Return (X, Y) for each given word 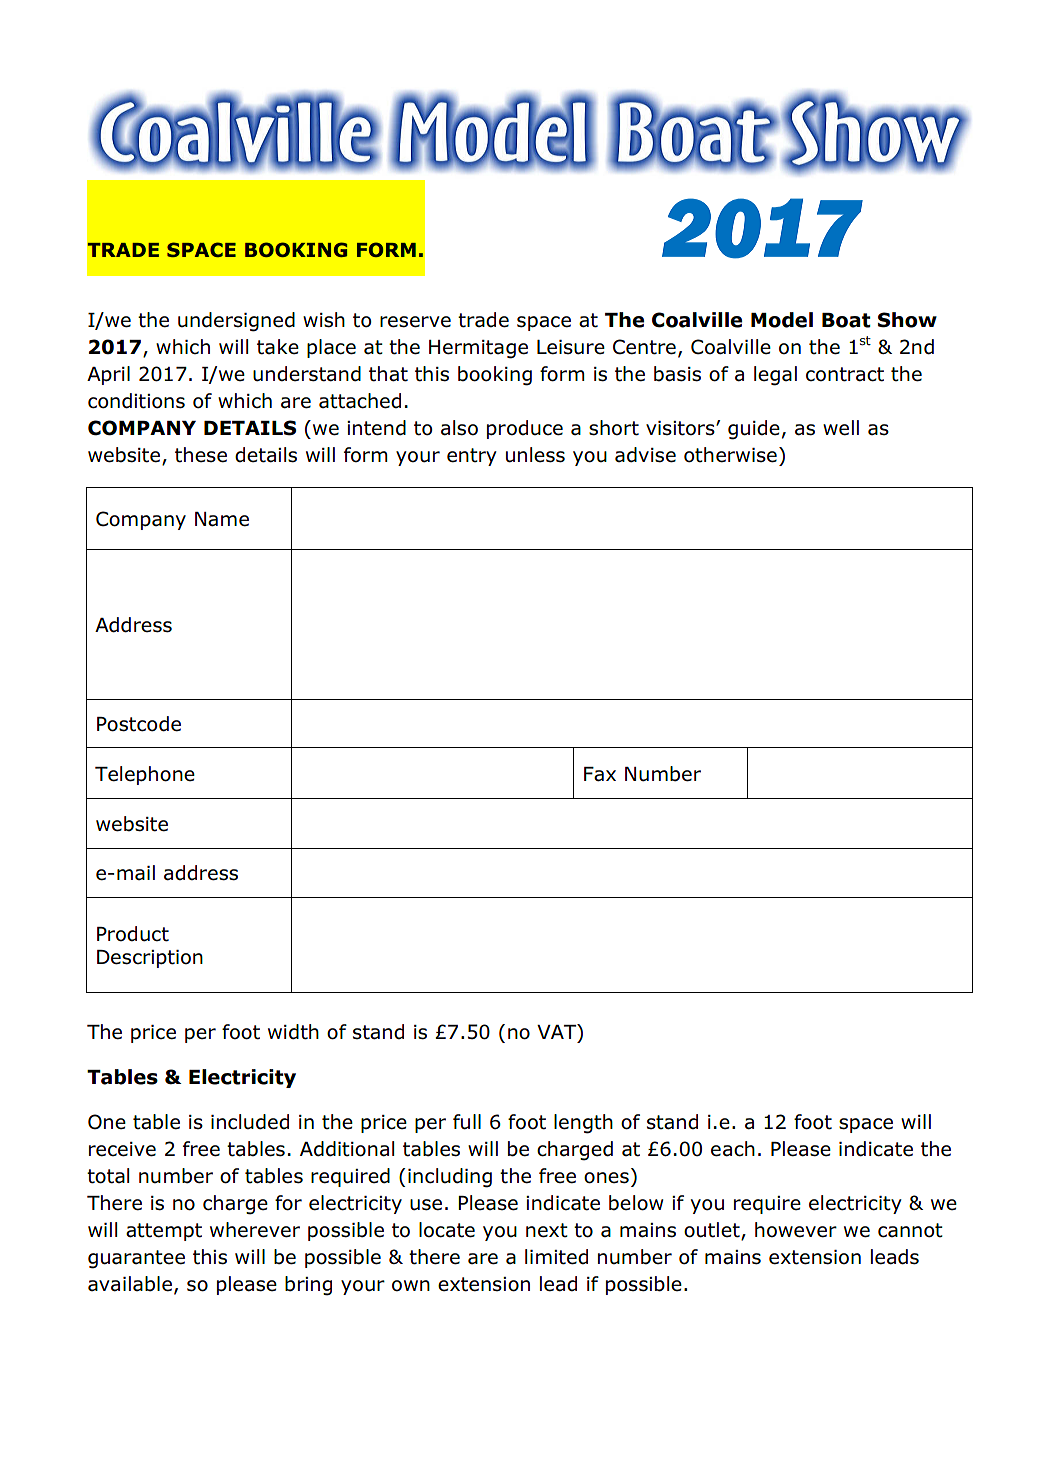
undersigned (236, 322)
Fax (600, 774)
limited (556, 1257)
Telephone (145, 775)
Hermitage (478, 349)
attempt (164, 1232)
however (796, 1230)
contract (845, 374)
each (733, 1149)
